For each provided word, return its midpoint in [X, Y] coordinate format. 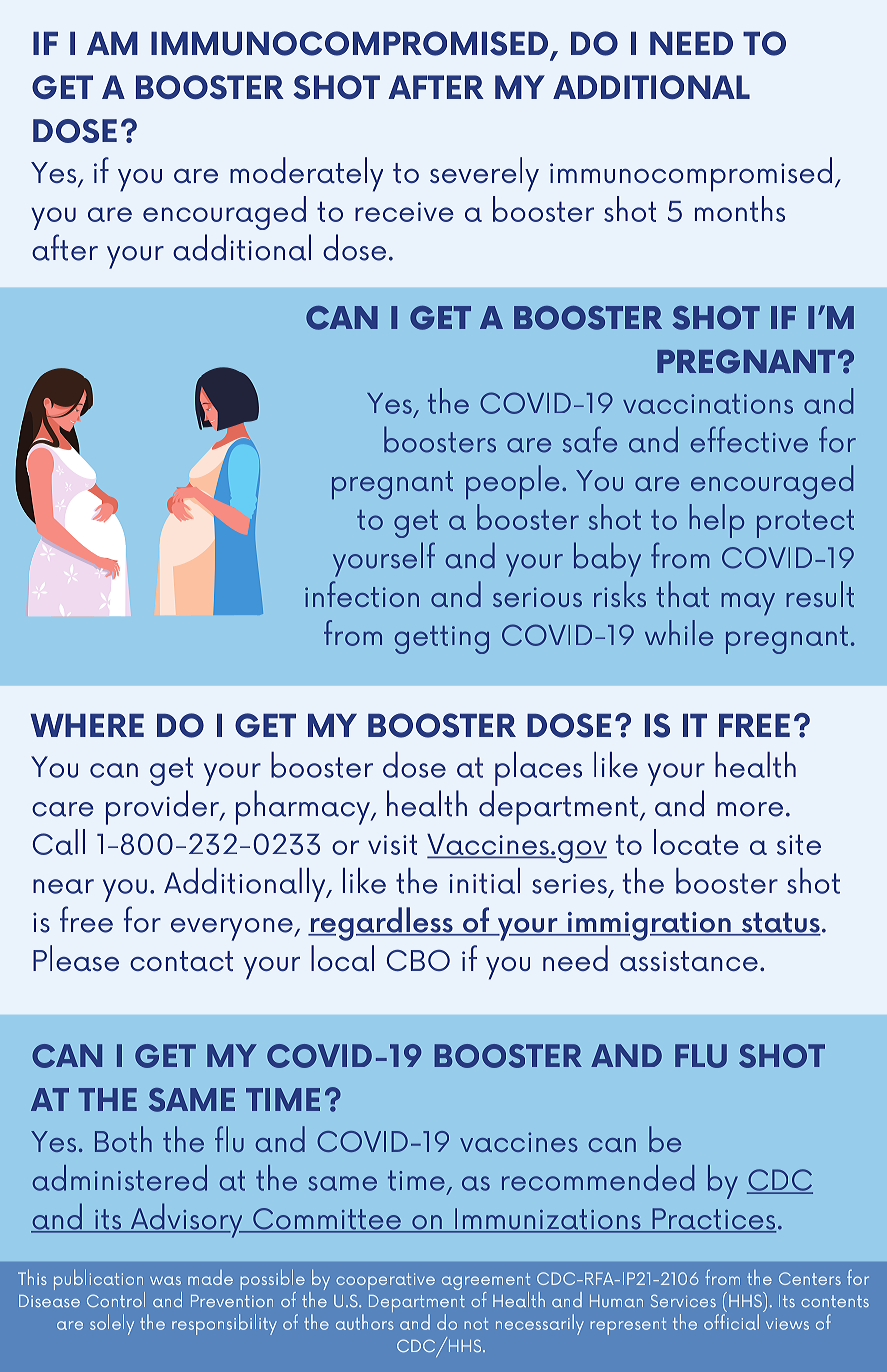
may [748, 604]
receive [404, 212]
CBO [418, 960]
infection [362, 594]
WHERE [87, 725]
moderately [306, 174]
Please [76, 958]
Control [116, 1299]
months [740, 209]
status [780, 923]
